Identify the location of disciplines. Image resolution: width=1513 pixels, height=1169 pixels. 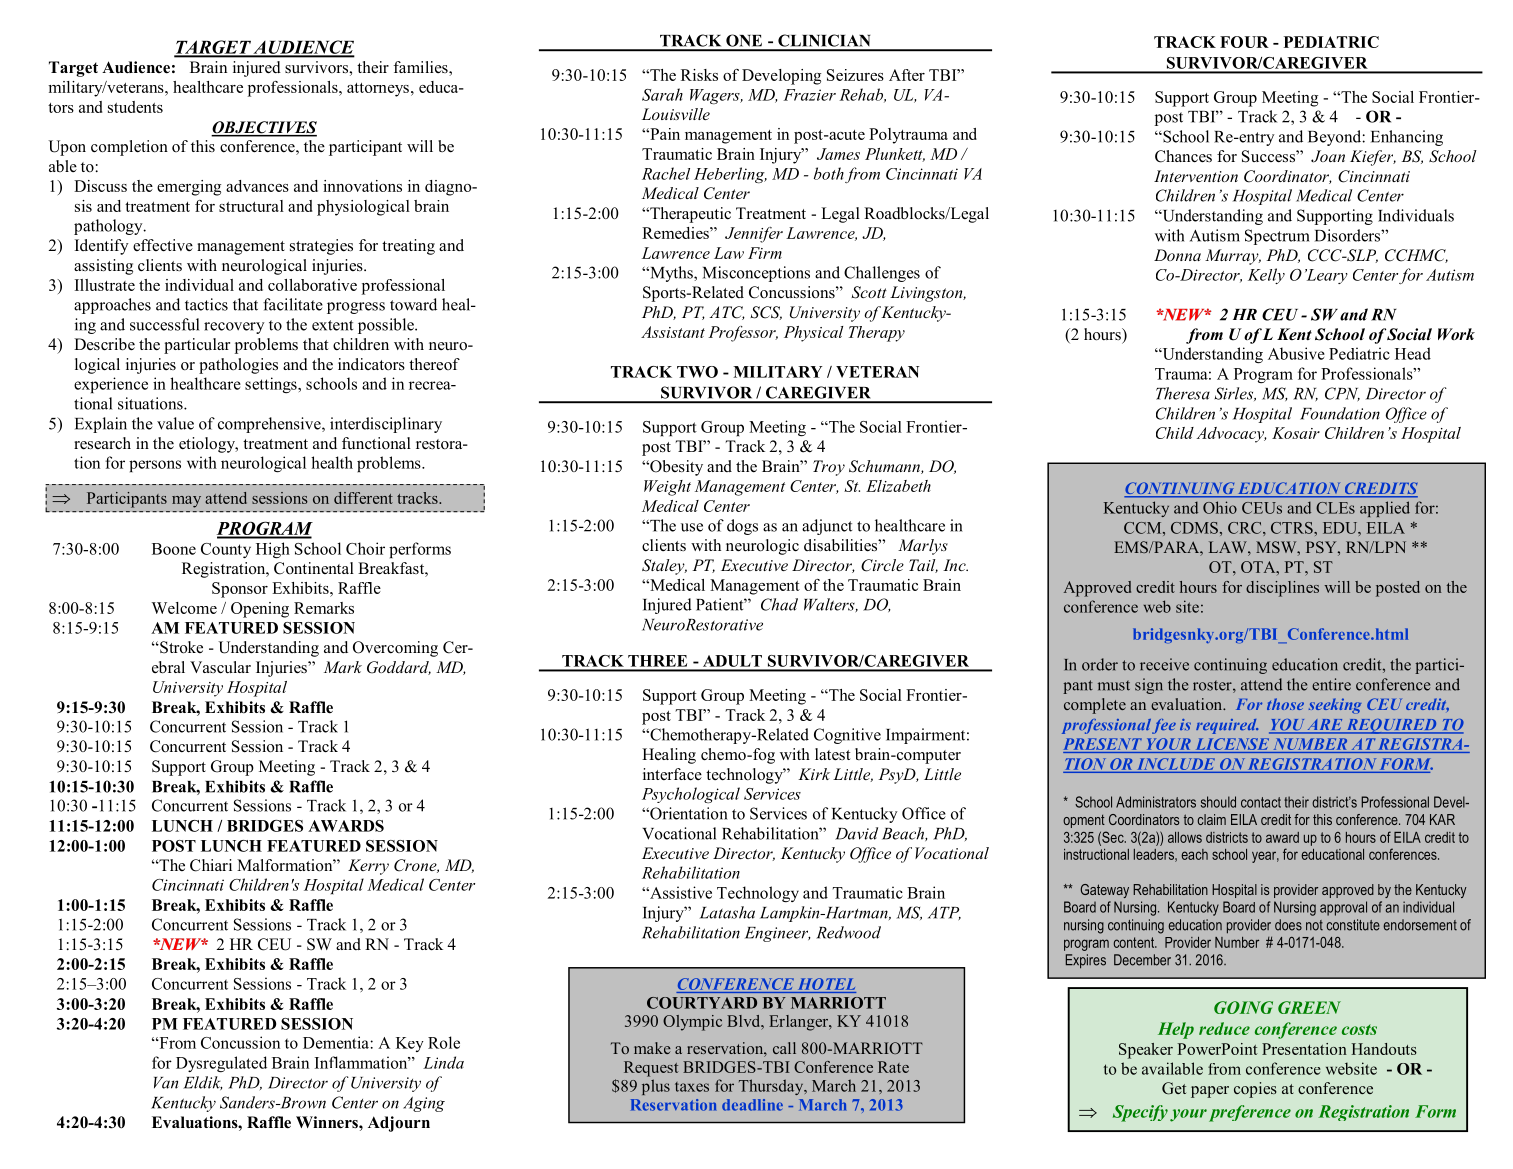
(1282, 589).
